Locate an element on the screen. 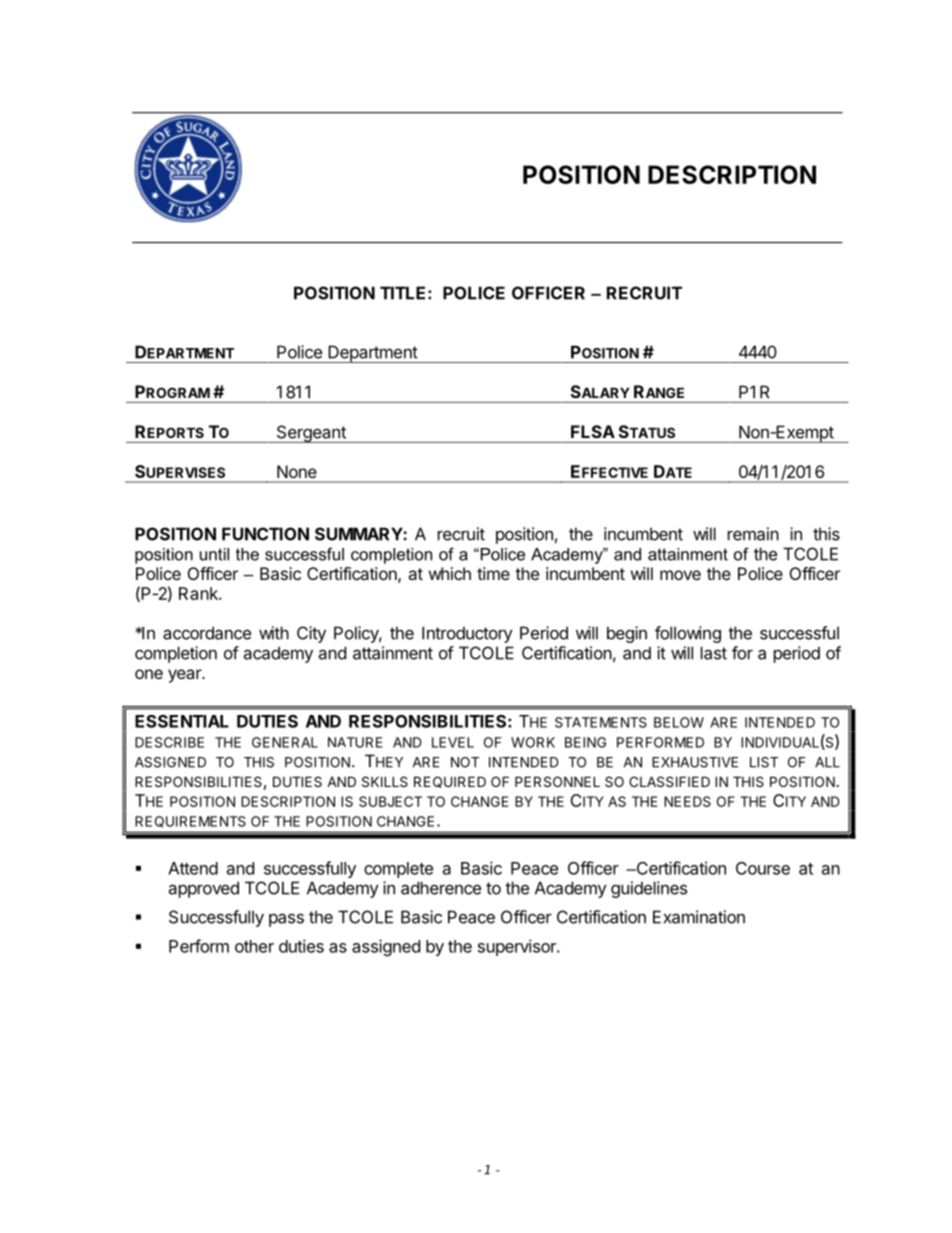  year is located at coordinates (185, 676).
